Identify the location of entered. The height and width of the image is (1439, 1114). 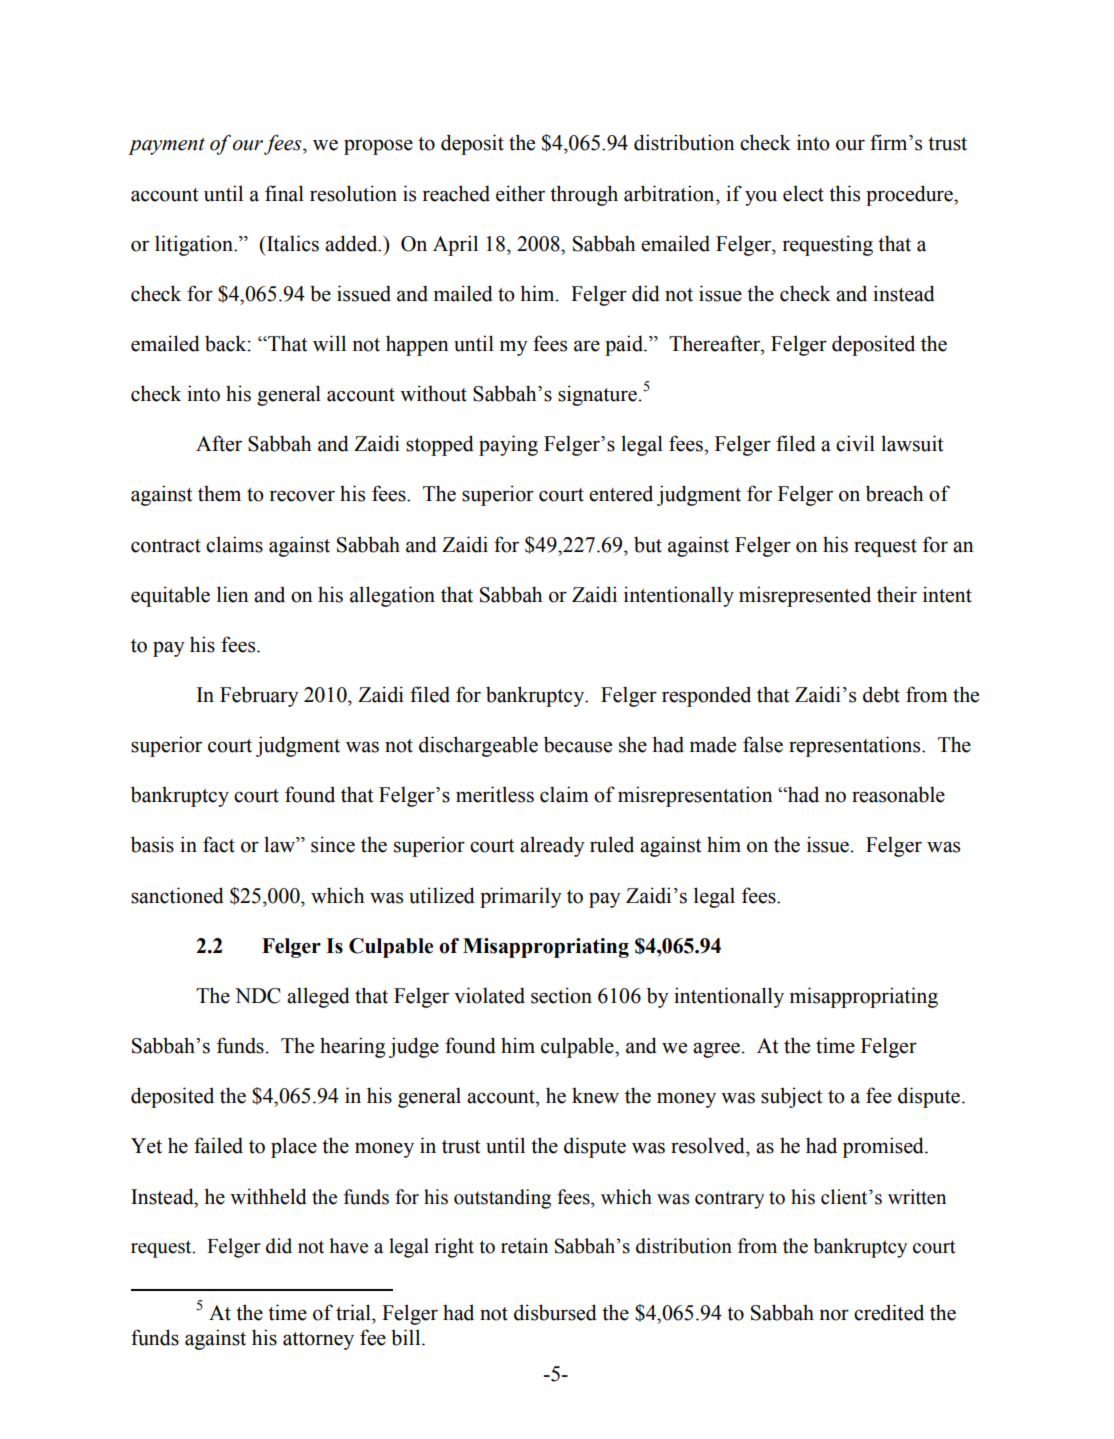
(621, 493).
